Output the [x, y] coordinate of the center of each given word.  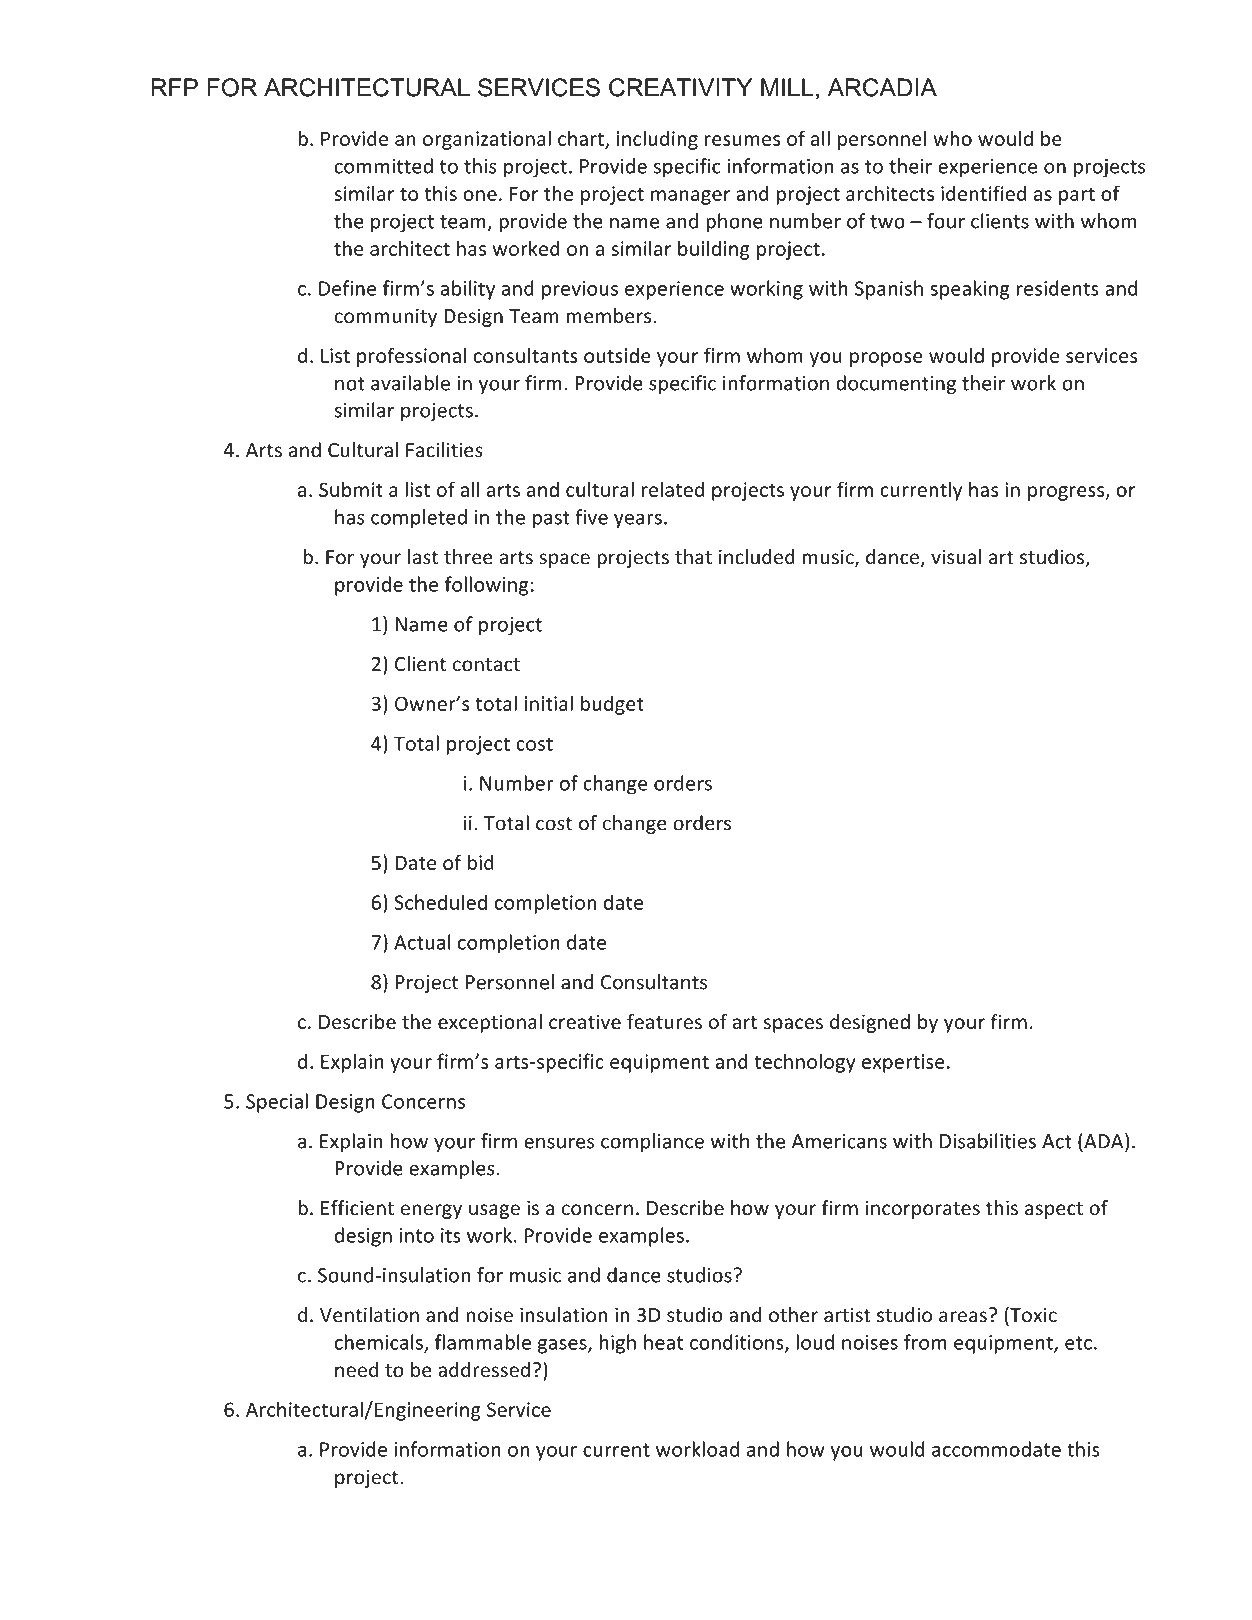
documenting [896, 385]
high [617, 1344]
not [350, 384]
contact [486, 665]
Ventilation [369, 1315]
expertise [903, 1063]
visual [956, 557]
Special [277, 1103]
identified [983, 193]
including [657, 140]
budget [612, 705]
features [664, 1022]
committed [383, 166]
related [673, 489]
